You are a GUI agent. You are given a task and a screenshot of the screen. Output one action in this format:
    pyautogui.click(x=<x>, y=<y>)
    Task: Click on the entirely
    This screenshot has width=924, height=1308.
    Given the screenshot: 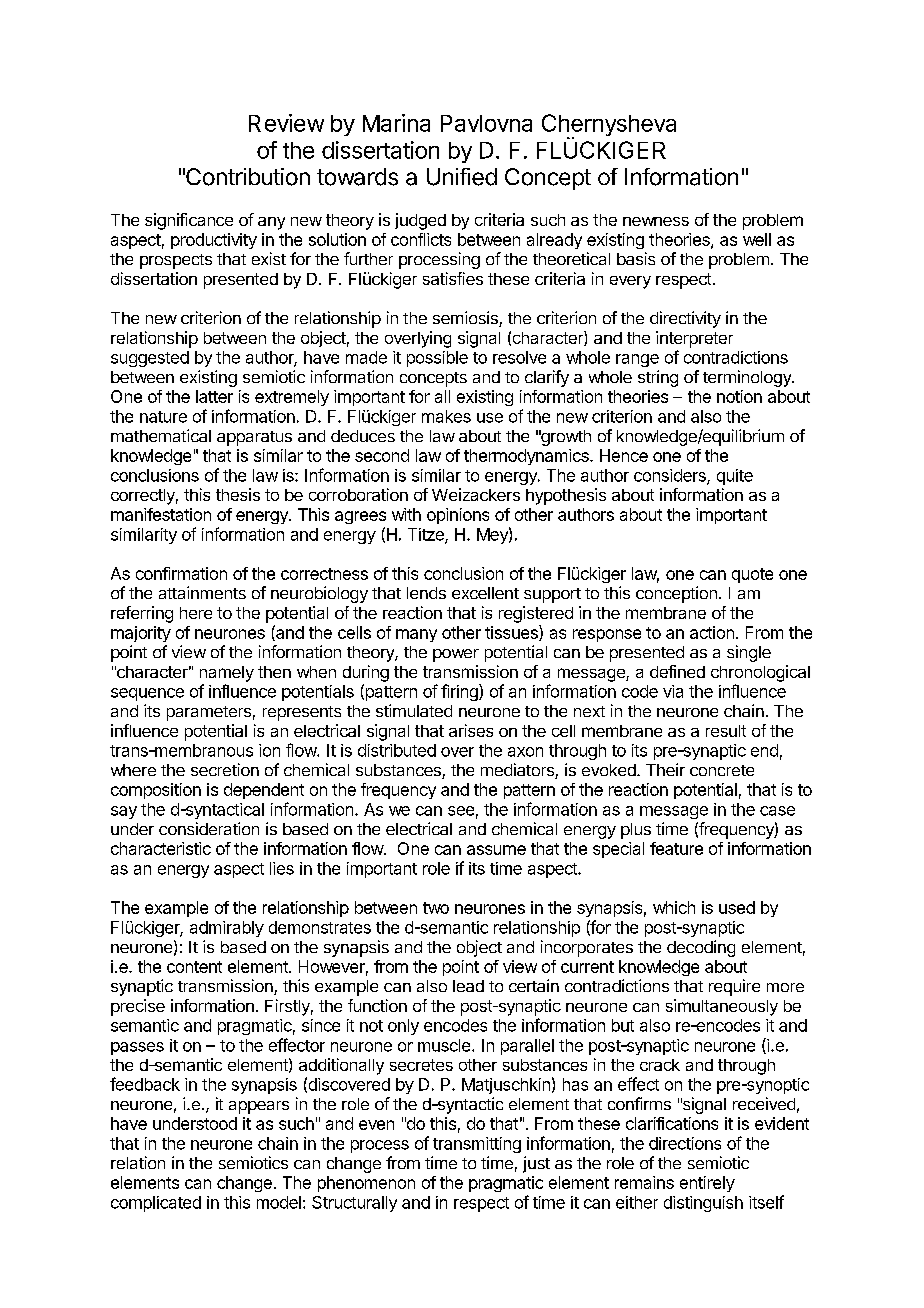 What is the action you would take?
    pyautogui.click(x=707, y=1184)
